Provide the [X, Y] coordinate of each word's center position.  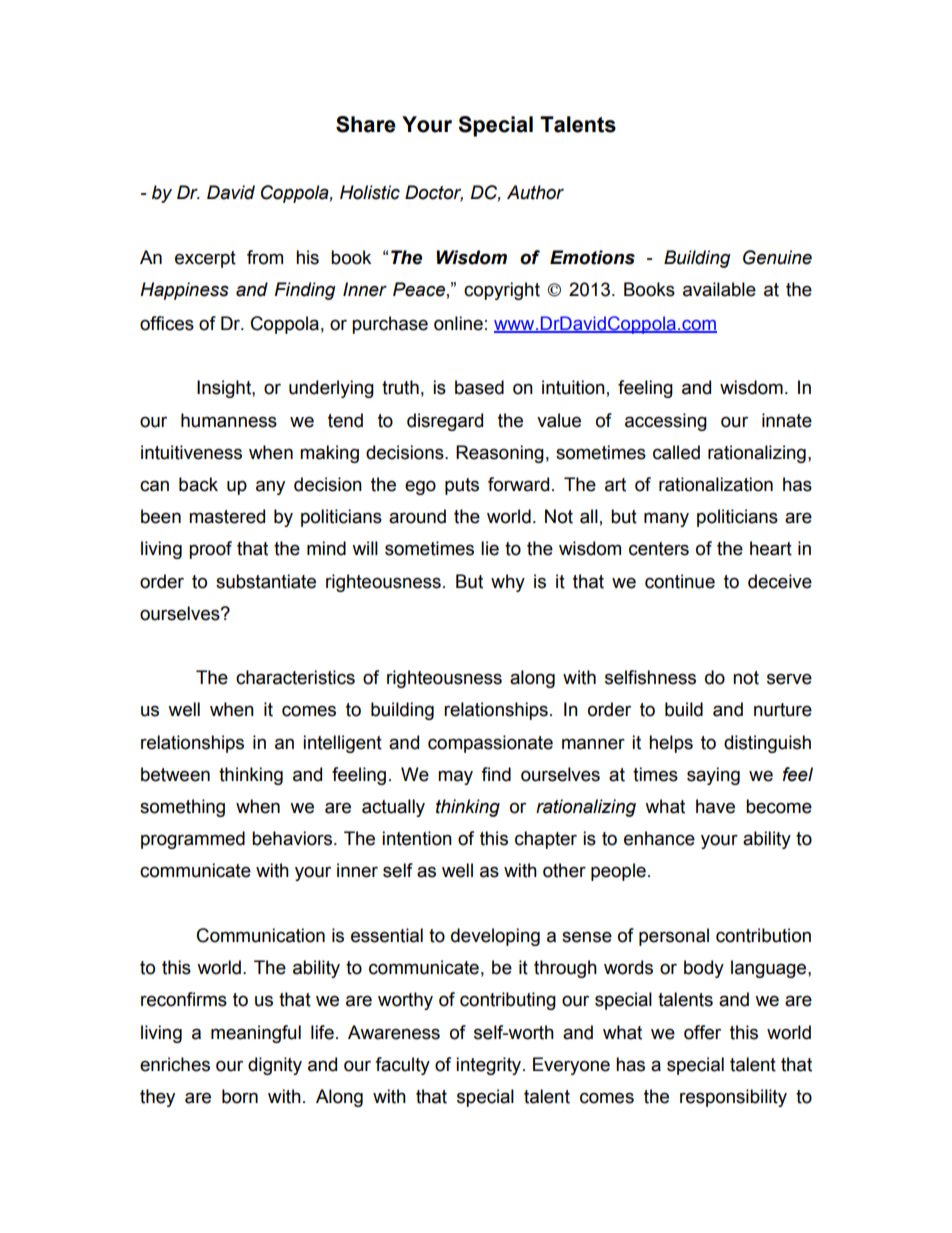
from [265, 257]
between [175, 774]
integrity [490, 1066]
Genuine [777, 257]
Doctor [434, 193]
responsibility [733, 1098]
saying [713, 776]
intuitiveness [191, 452]
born [240, 1096]
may [455, 777]
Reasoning [500, 454]
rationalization [716, 484]
